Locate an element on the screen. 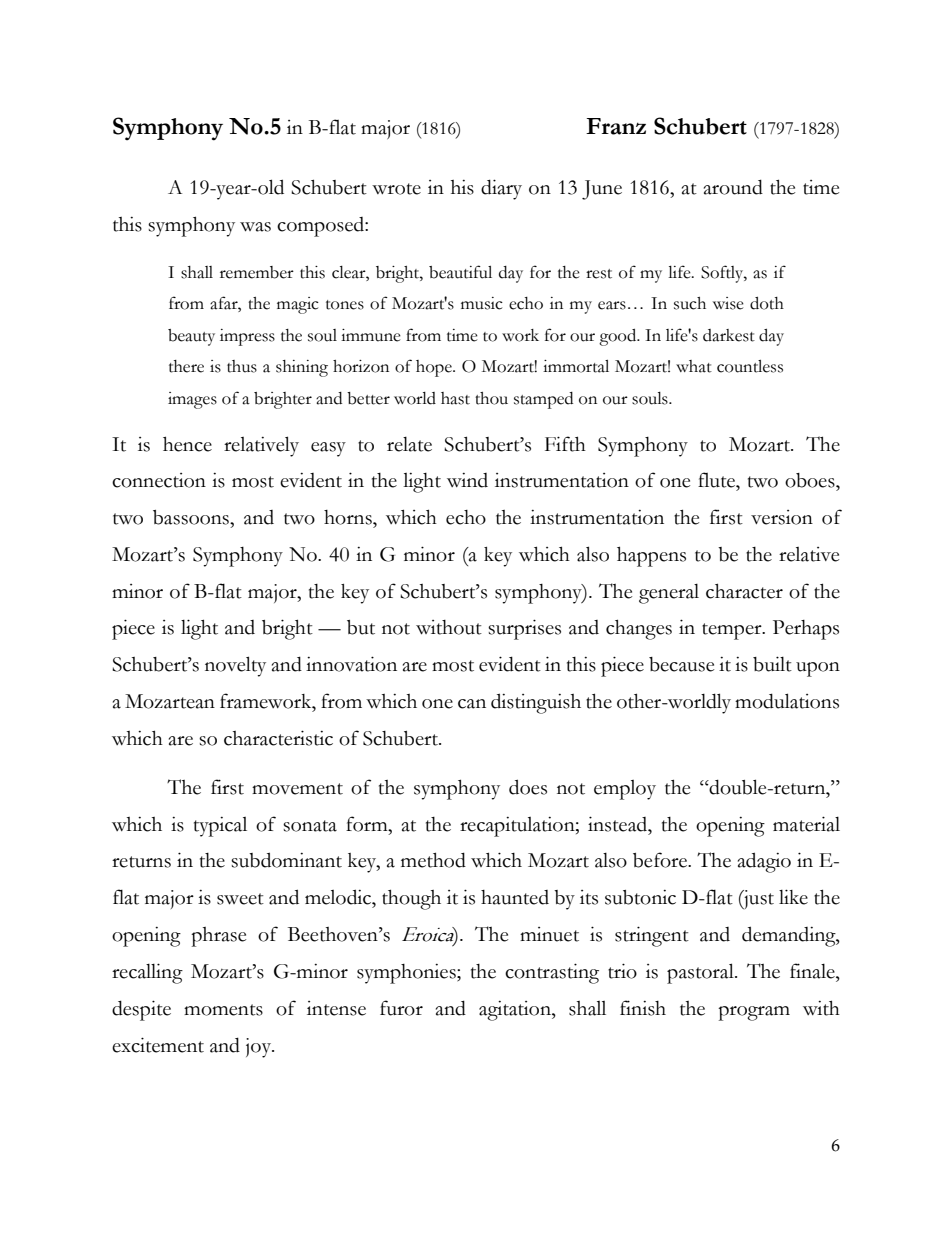  around is located at coordinates (733, 187).
